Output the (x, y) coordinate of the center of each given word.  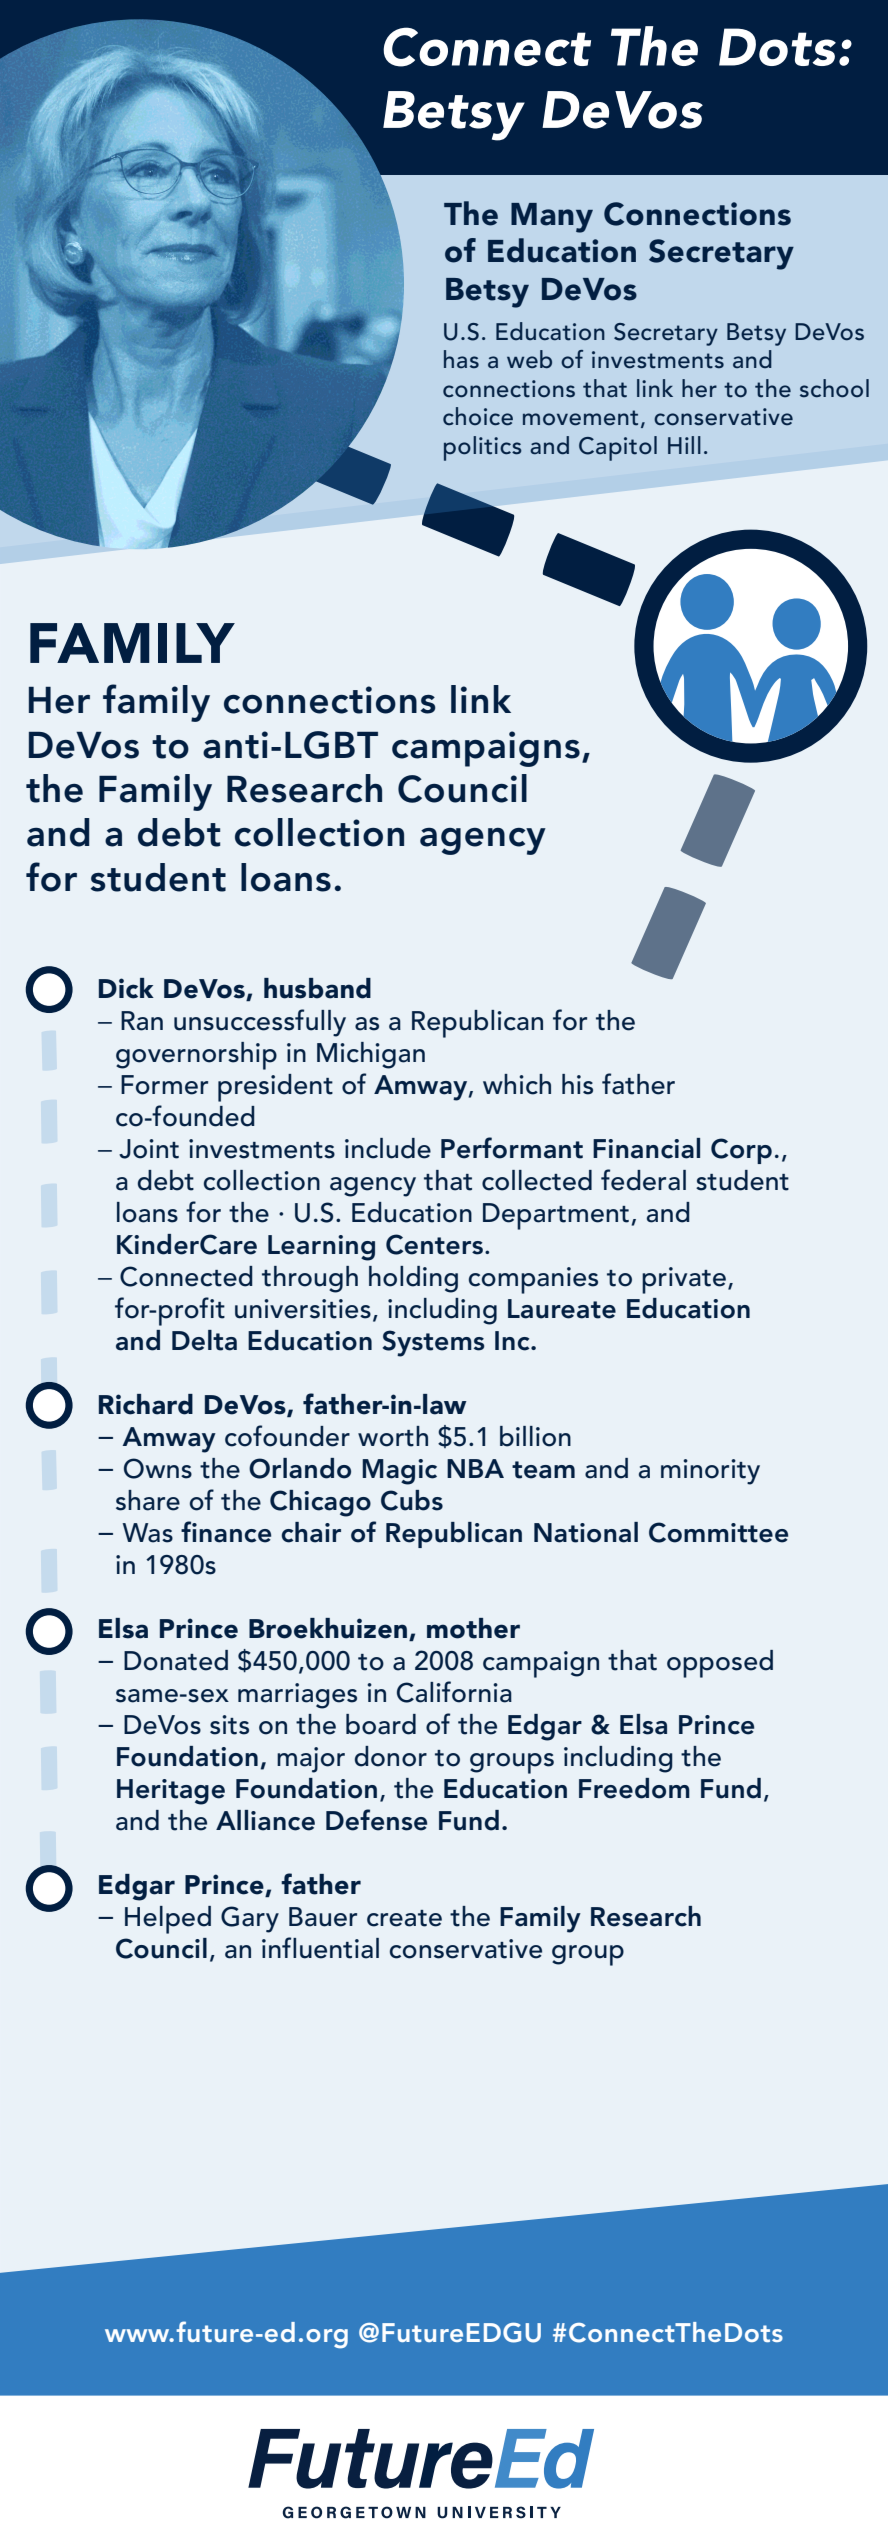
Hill (684, 445)
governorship (196, 1056)
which (517, 1084)
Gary (250, 1919)
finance (226, 1532)
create (404, 1918)
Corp (741, 1151)
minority (710, 1472)
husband (317, 988)
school (834, 388)
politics (483, 448)
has (461, 359)
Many (552, 218)
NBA (475, 1468)
